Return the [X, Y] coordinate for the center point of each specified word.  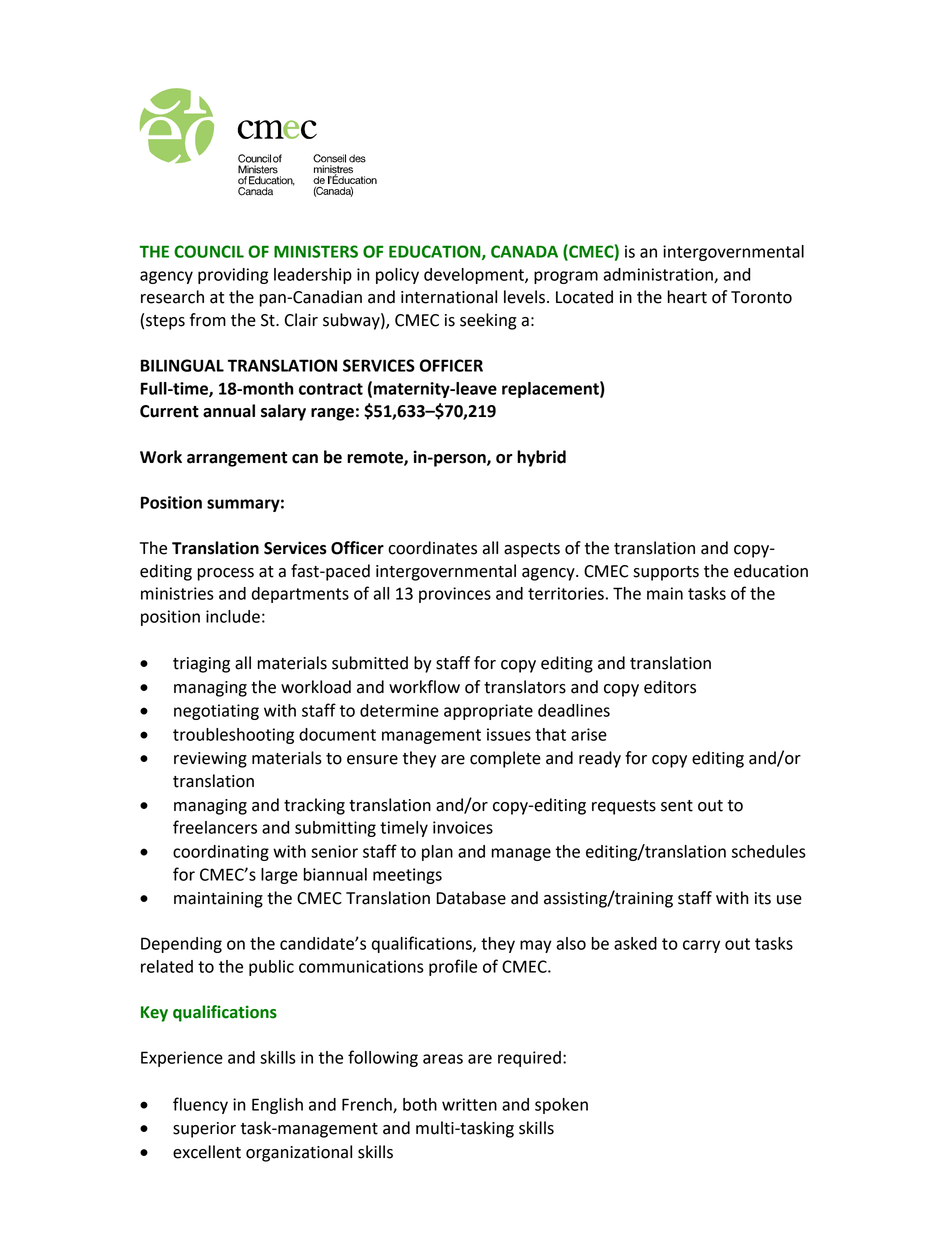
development [475, 276]
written [469, 1104]
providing [233, 276]
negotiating [216, 712]
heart [687, 297]
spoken [561, 1106]
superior [204, 1130]
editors [670, 687]
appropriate [488, 712]
